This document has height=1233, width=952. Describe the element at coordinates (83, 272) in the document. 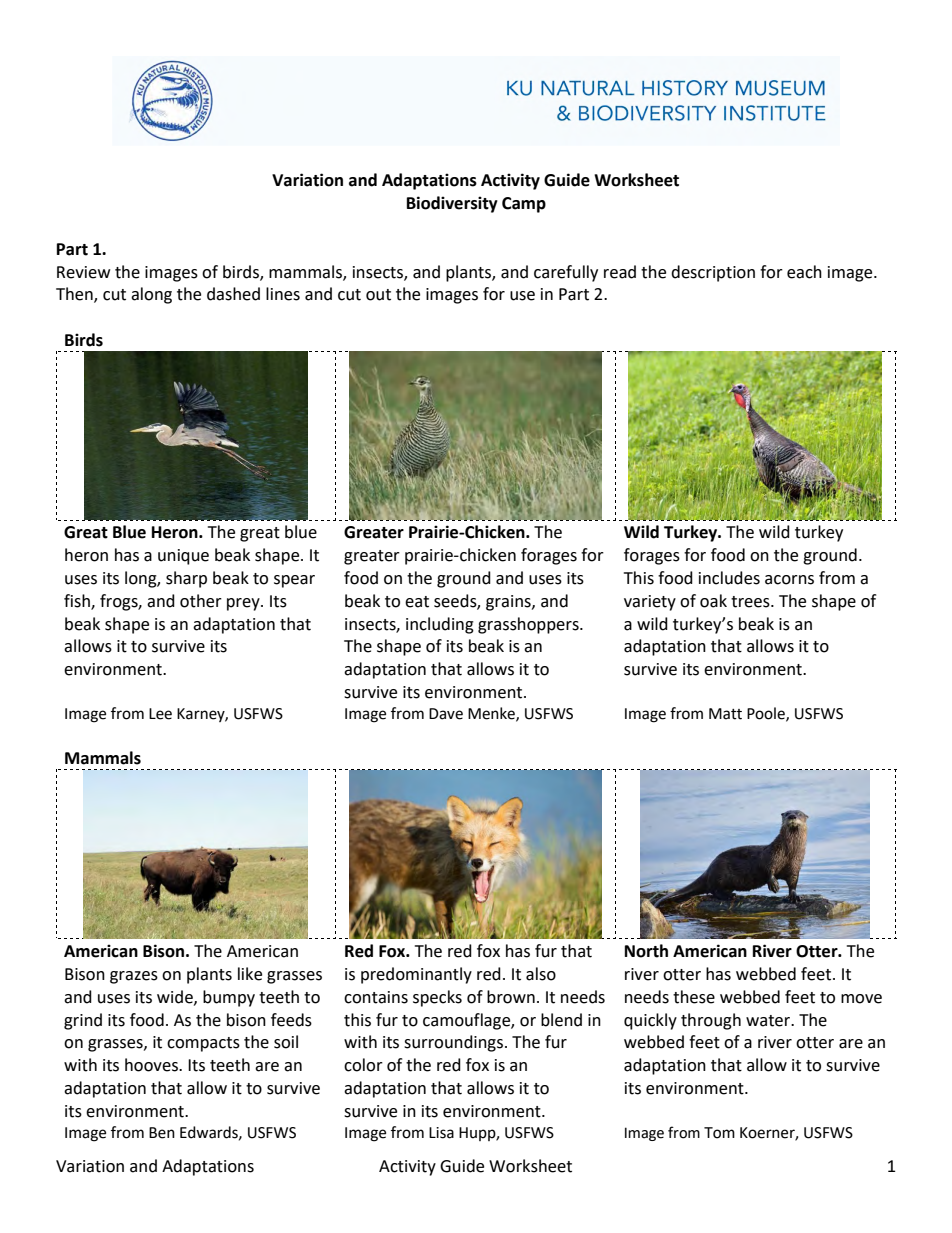

I see `Review` at that location.
